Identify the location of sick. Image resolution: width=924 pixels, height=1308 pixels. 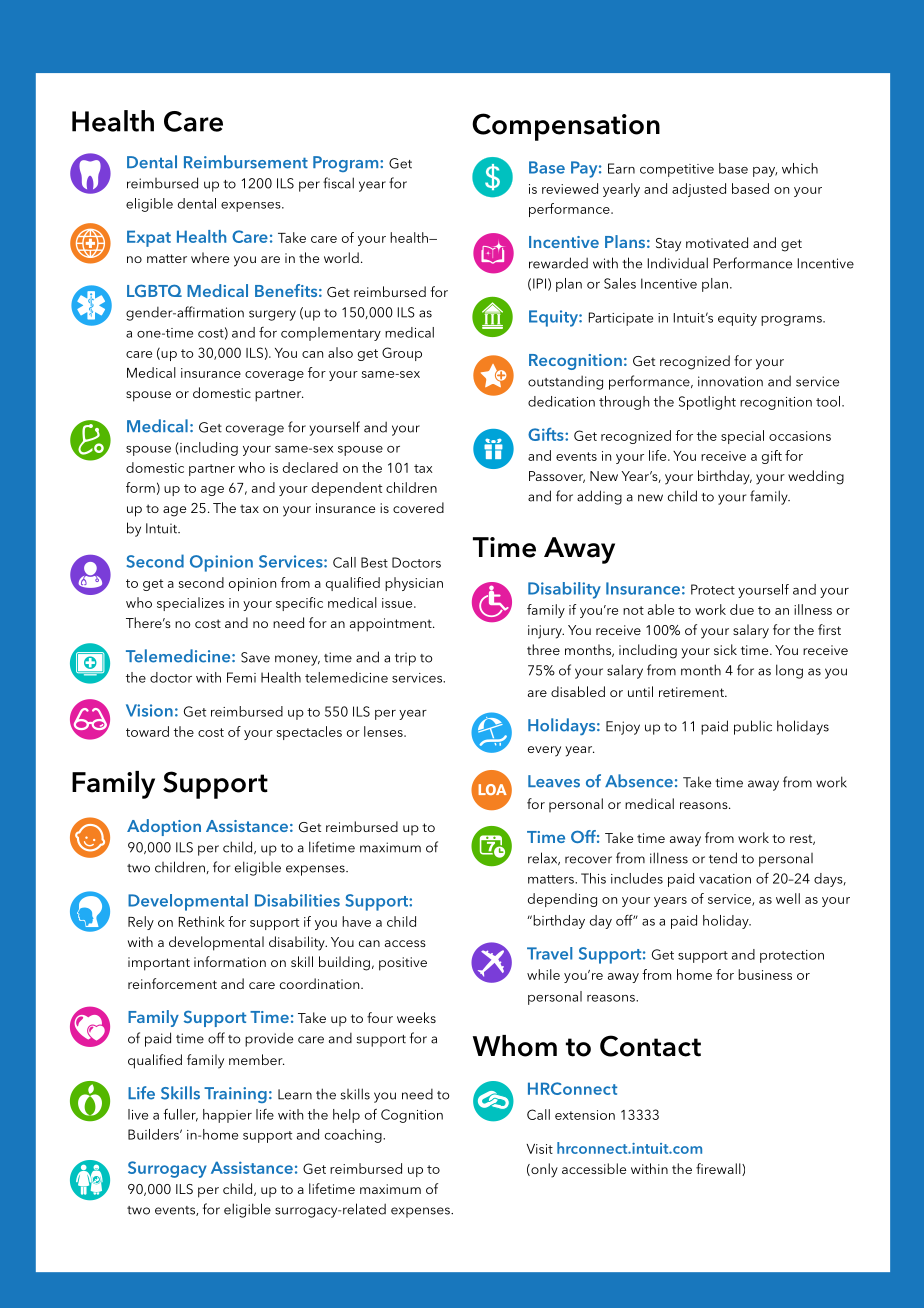
(725, 649).
